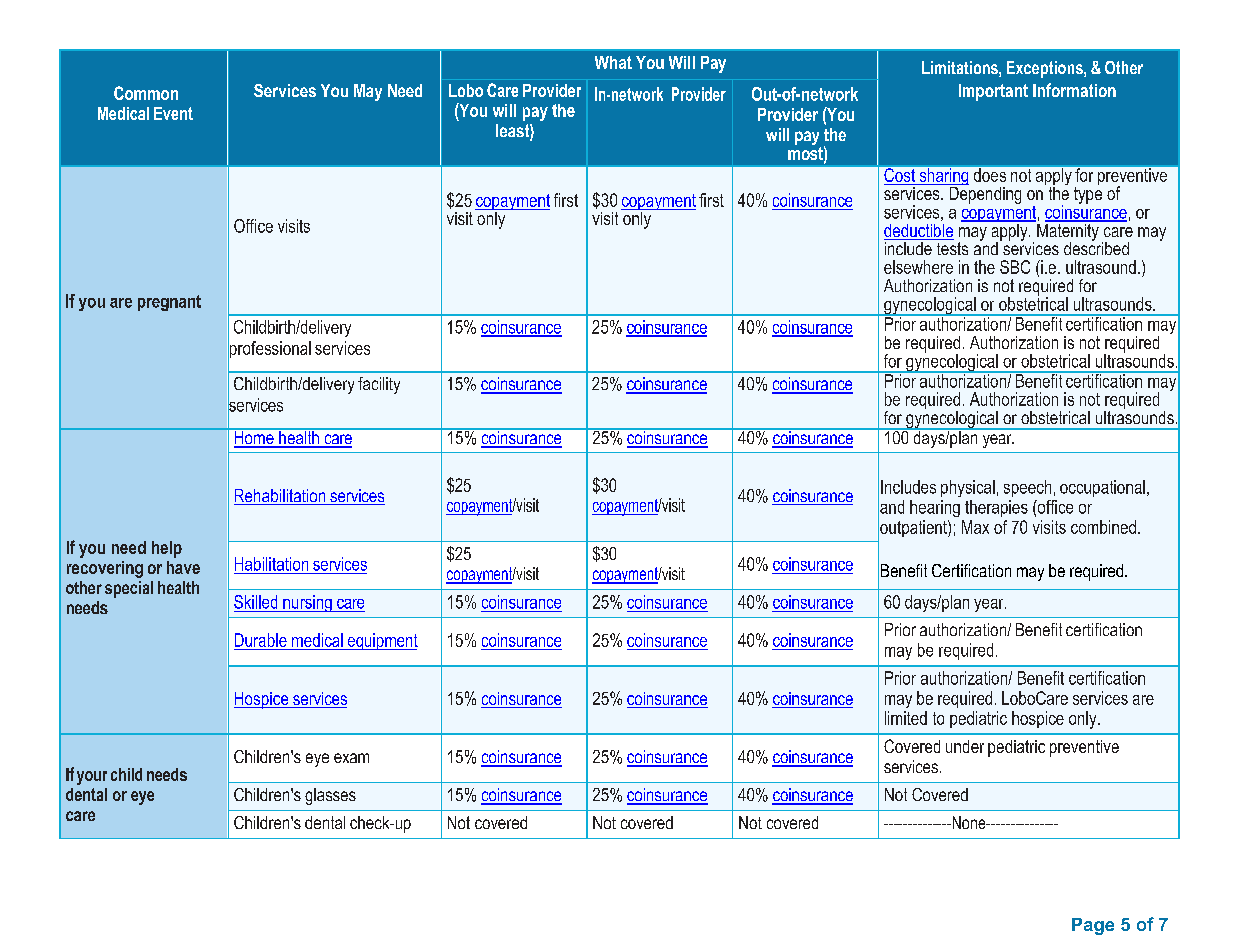 This screenshot has height=952, width=1233. I want to click on What, so click(613, 62).
